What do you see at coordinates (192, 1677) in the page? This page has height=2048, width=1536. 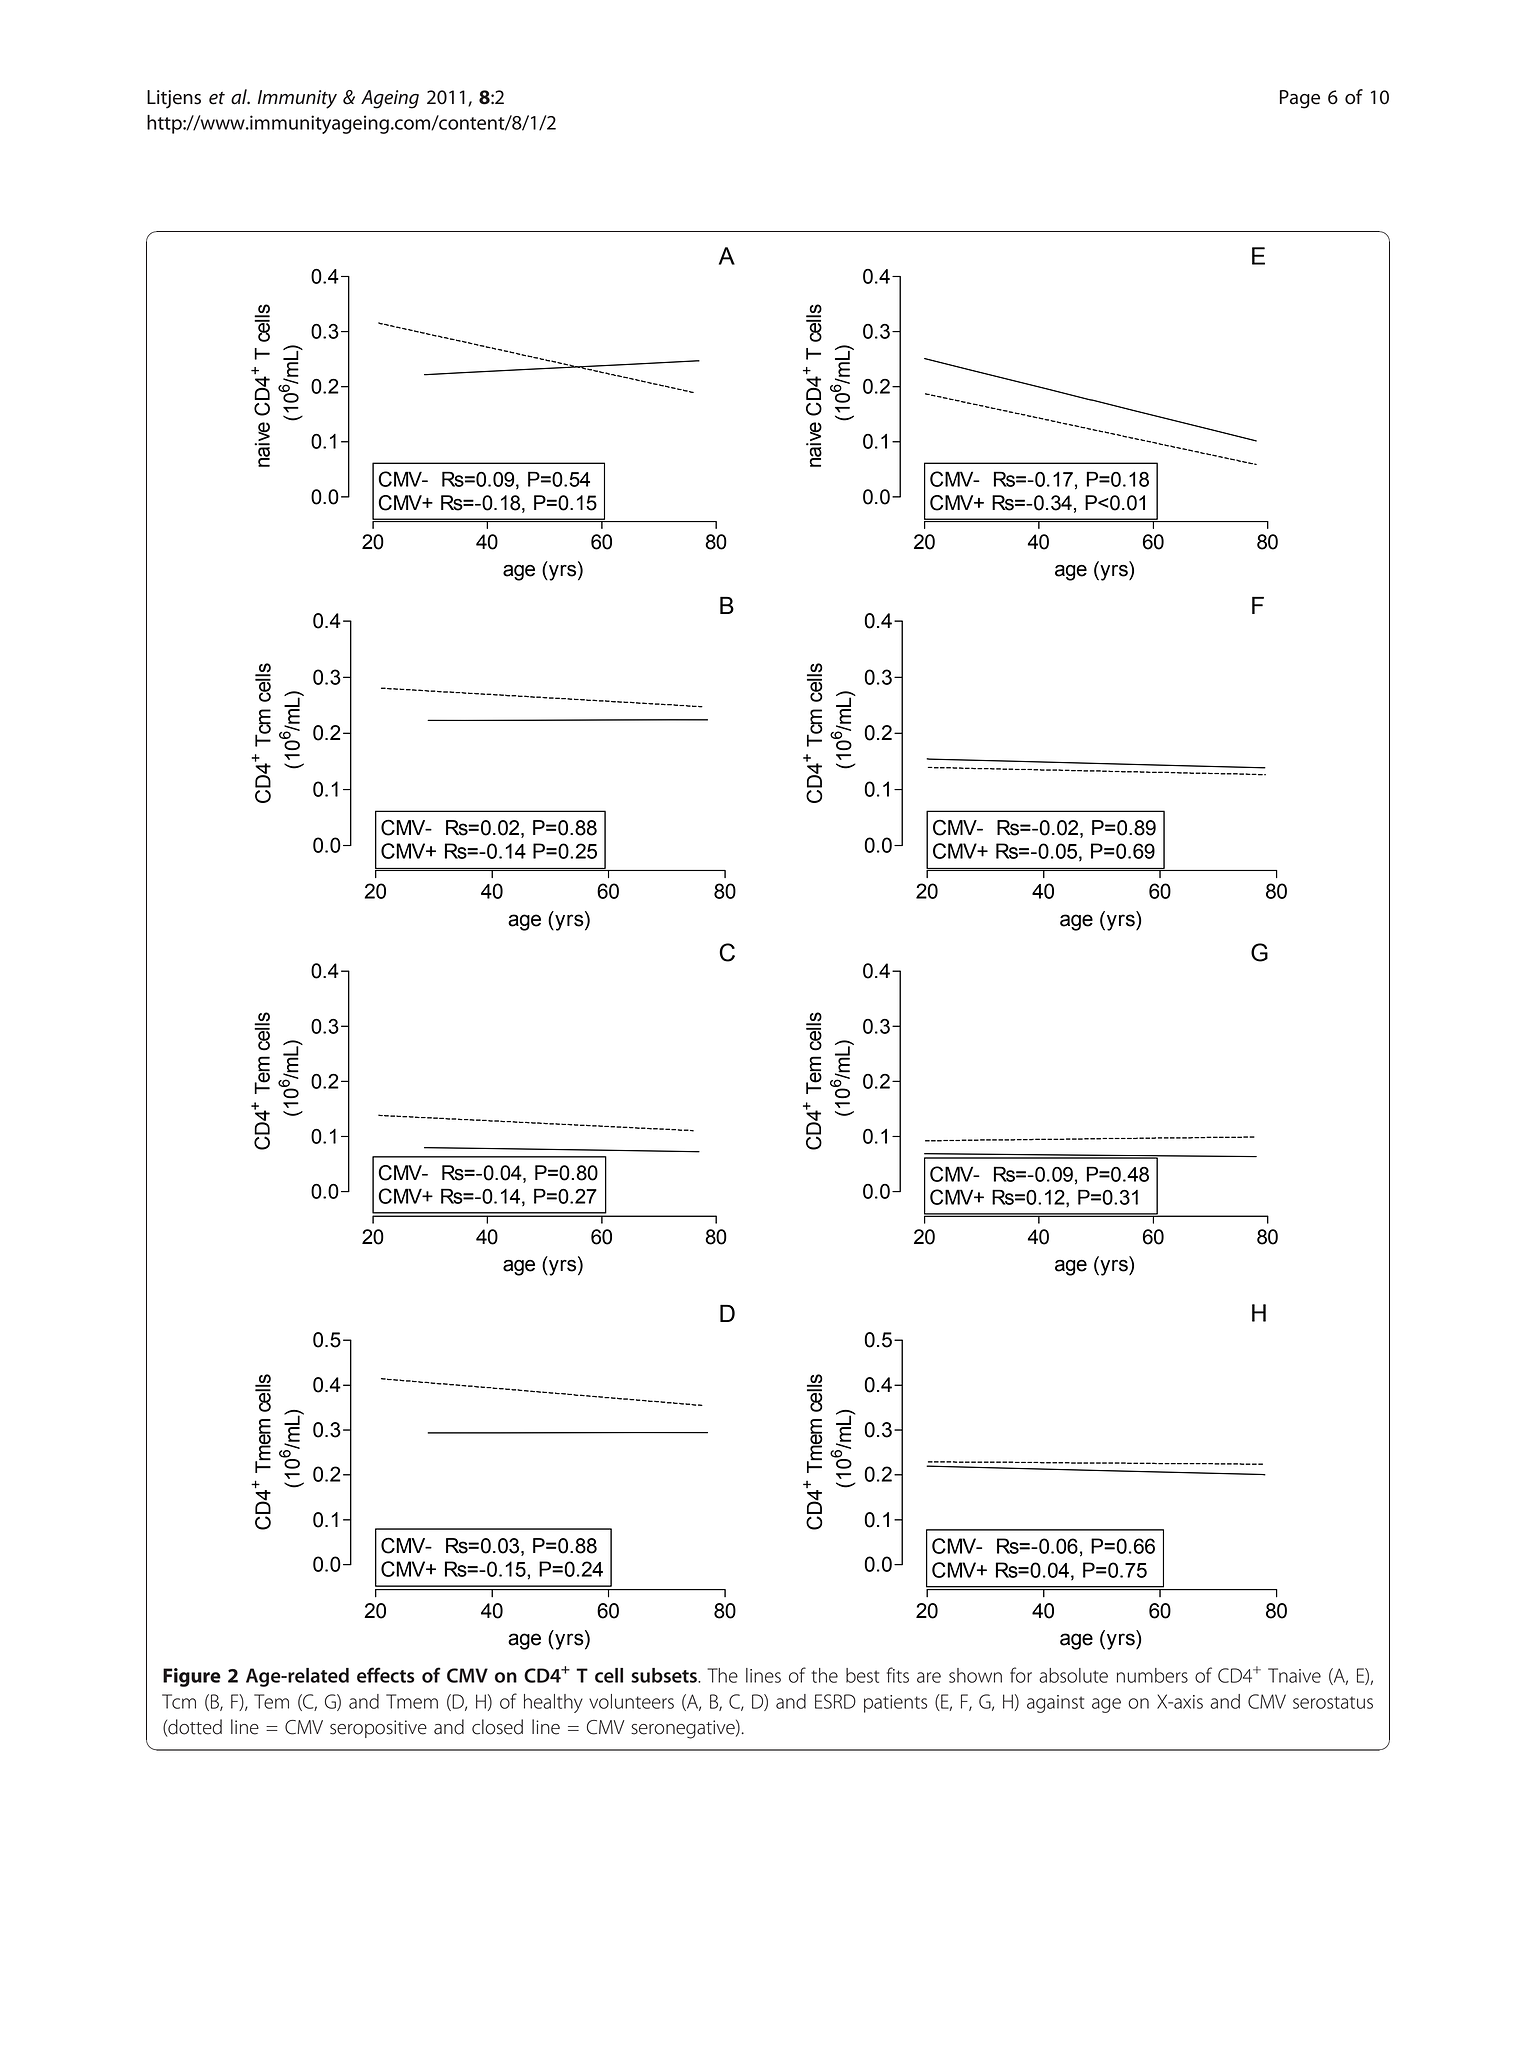 I see `Figure` at bounding box center [192, 1677].
